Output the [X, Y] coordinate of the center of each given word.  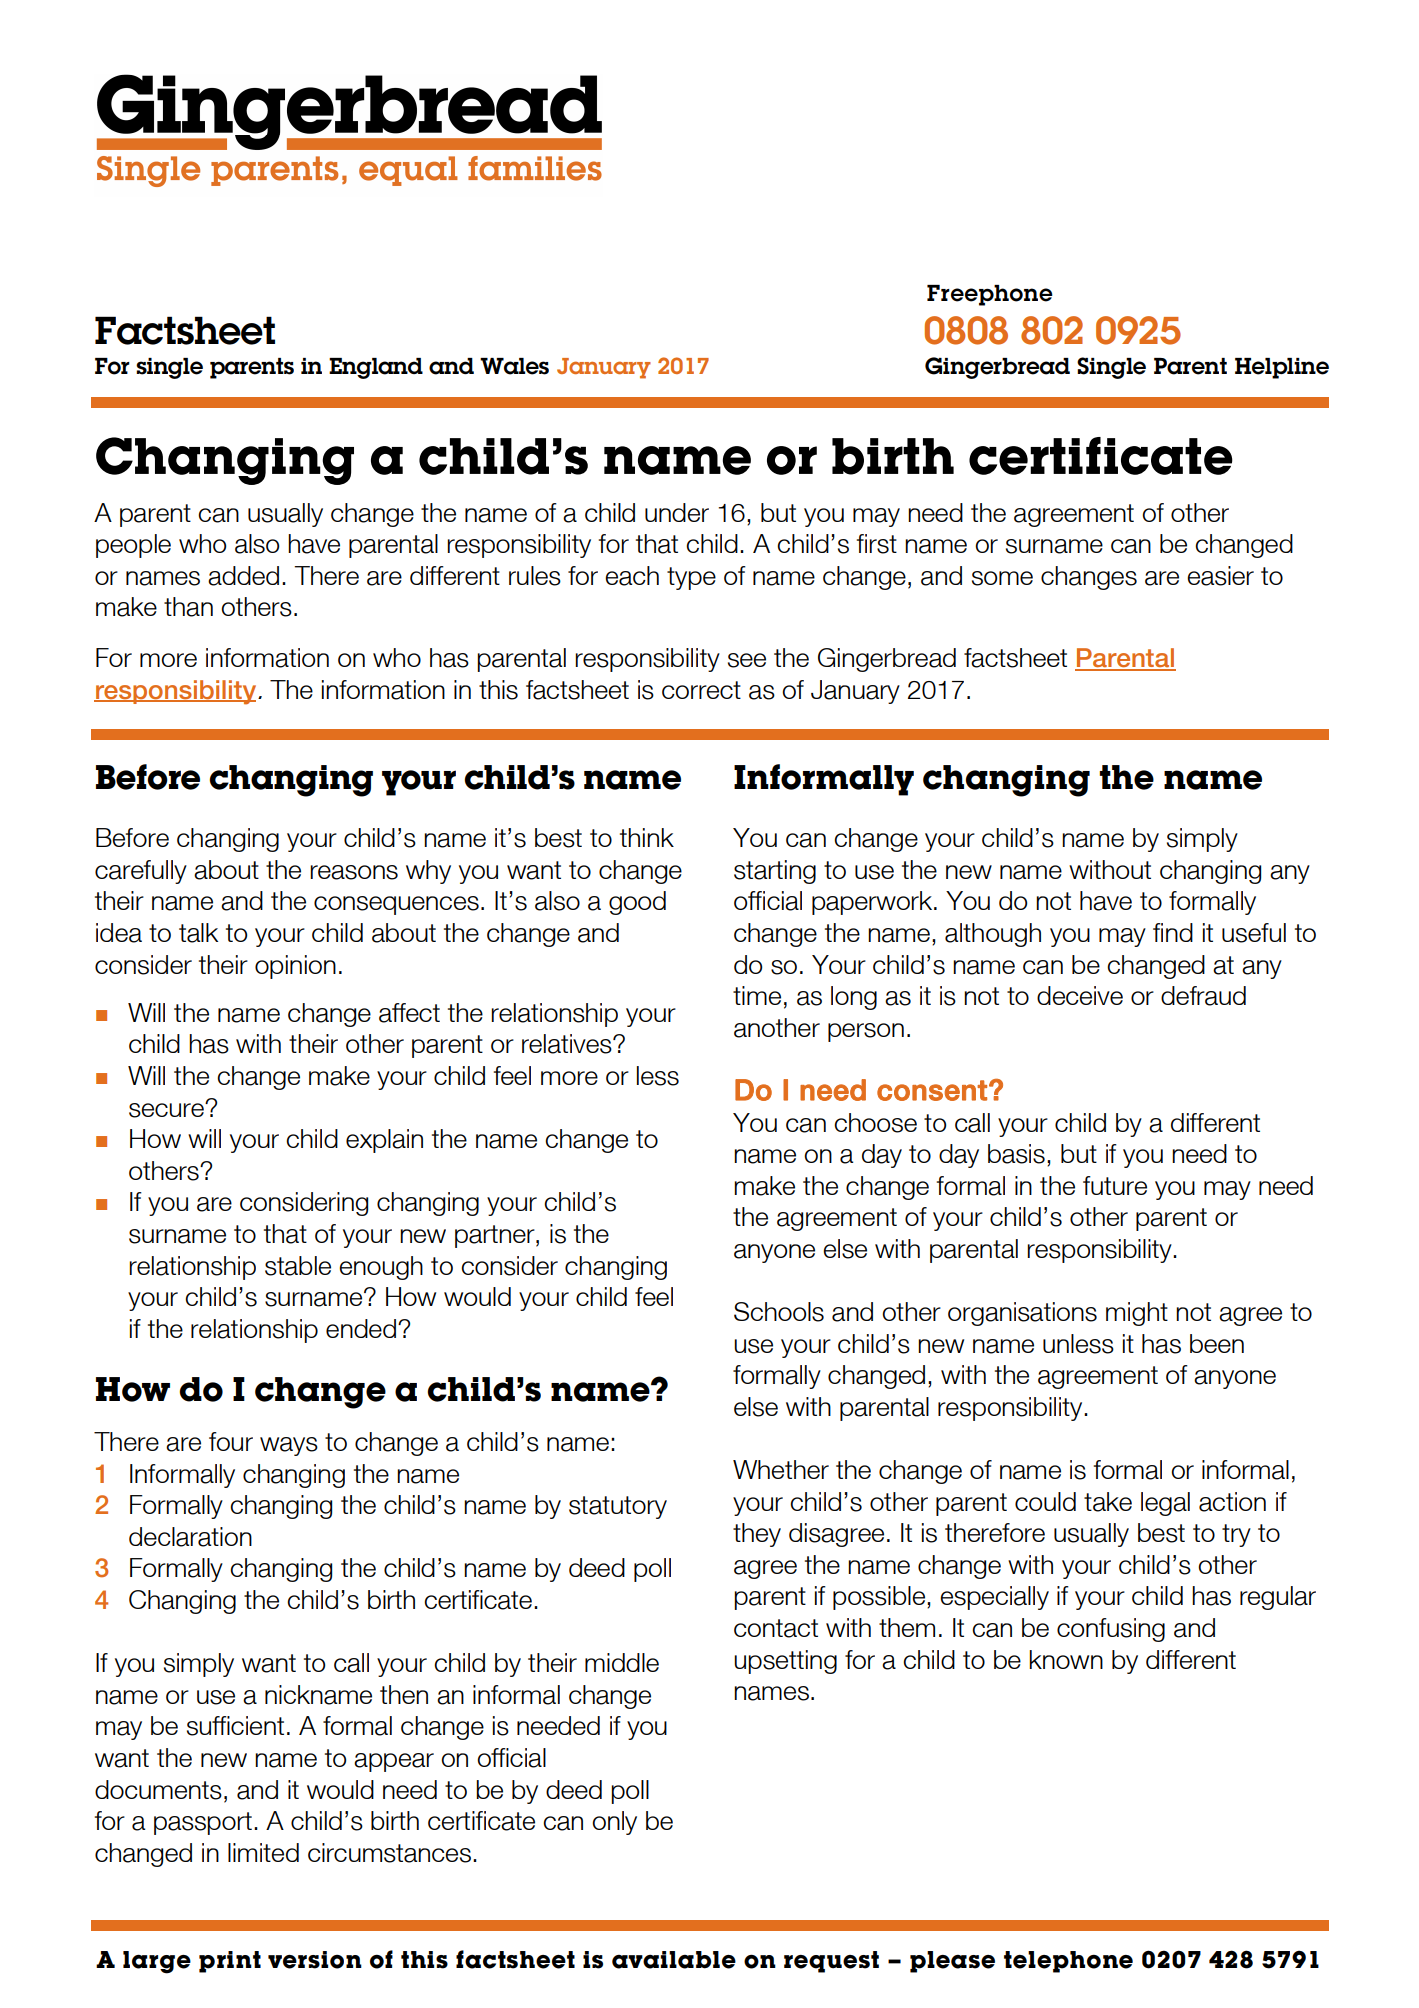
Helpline [1282, 368]
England [376, 368]
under [677, 512]
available [674, 1960]
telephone [1068, 1962]
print [230, 1962]
